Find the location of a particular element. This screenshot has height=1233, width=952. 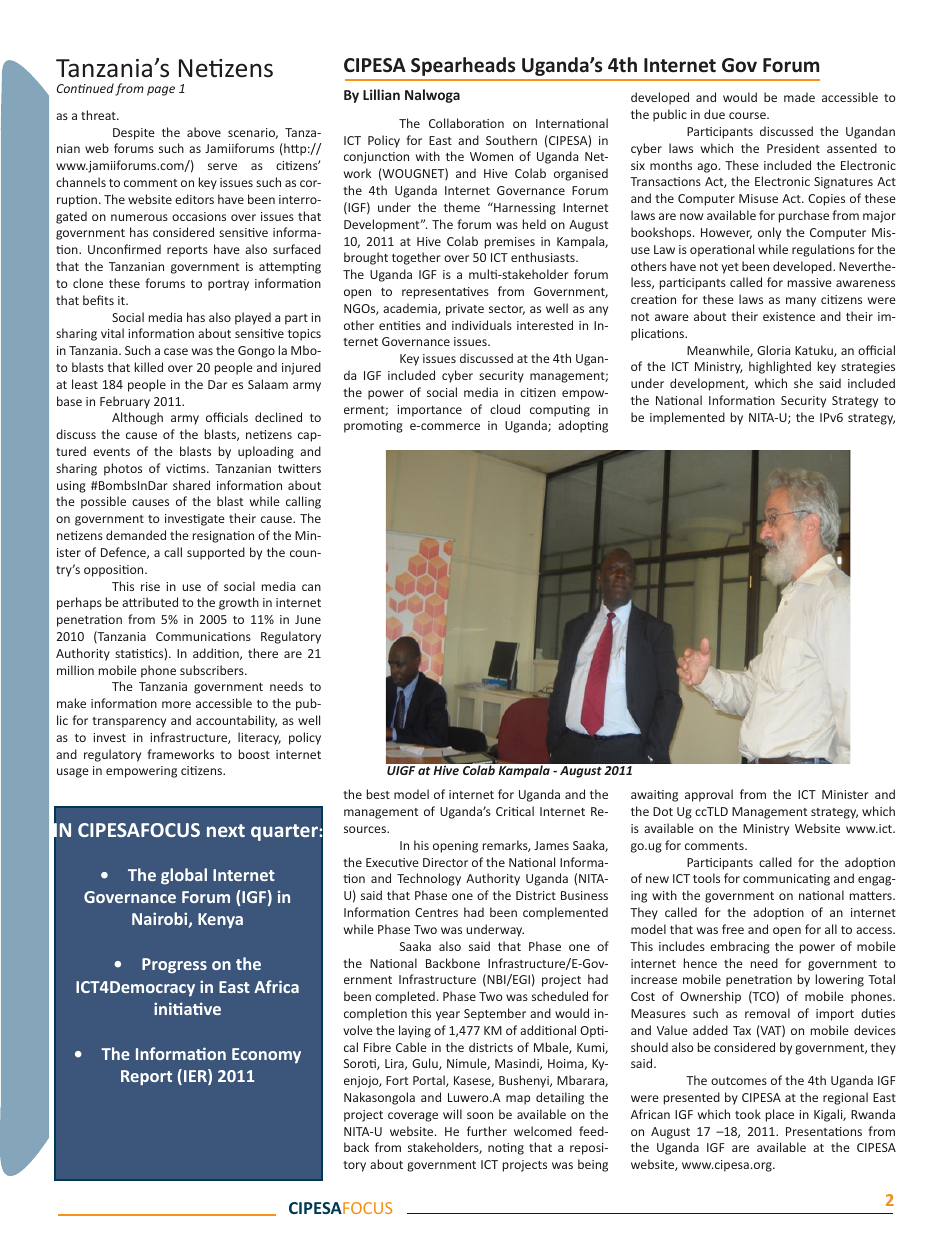

case is located at coordinates (176, 351).
